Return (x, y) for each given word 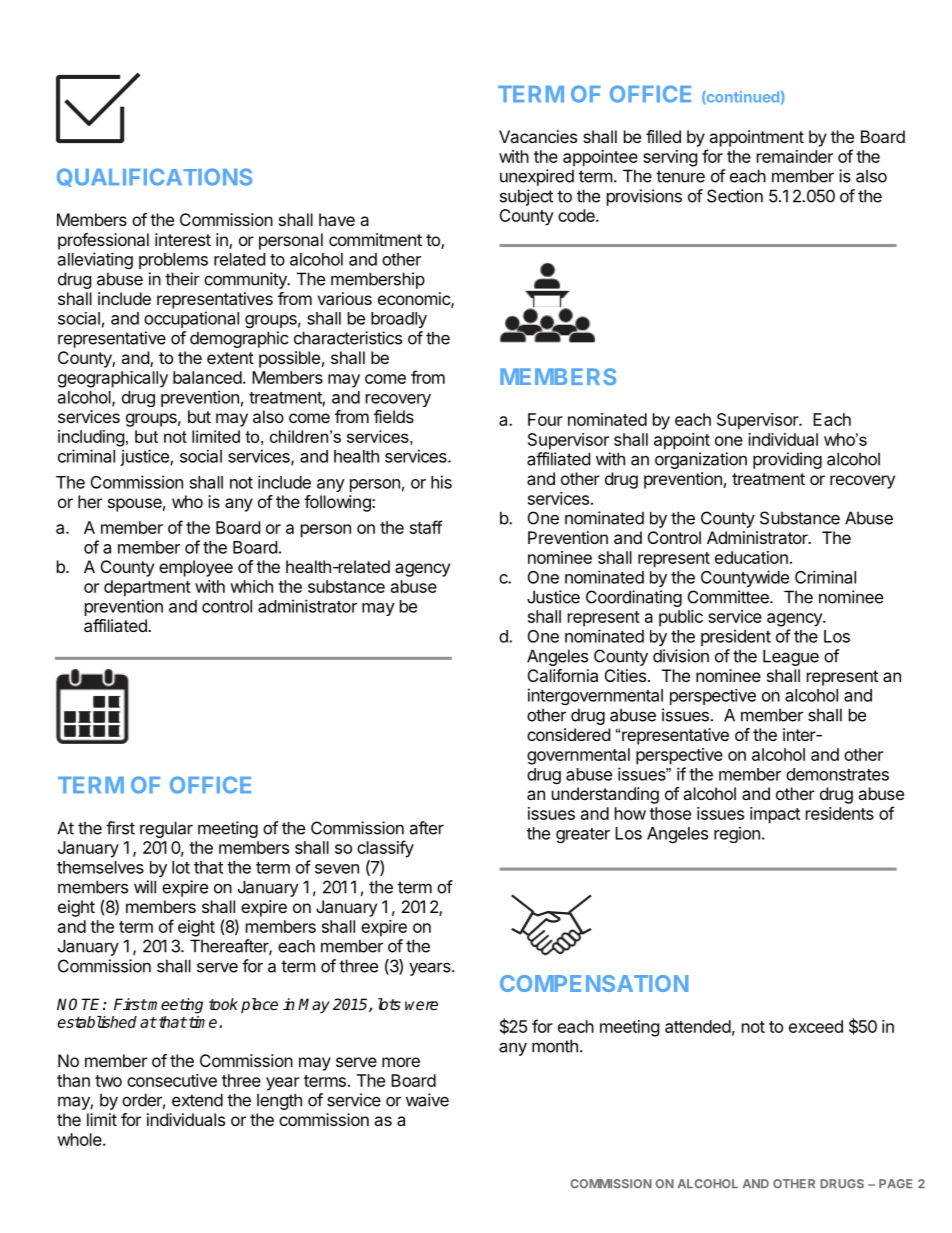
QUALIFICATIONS (154, 177)
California (563, 675)
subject (526, 197)
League (791, 657)
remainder (795, 156)
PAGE (896, 1183)
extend (197, 1100)
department (147, 588)
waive (427, 1100)
